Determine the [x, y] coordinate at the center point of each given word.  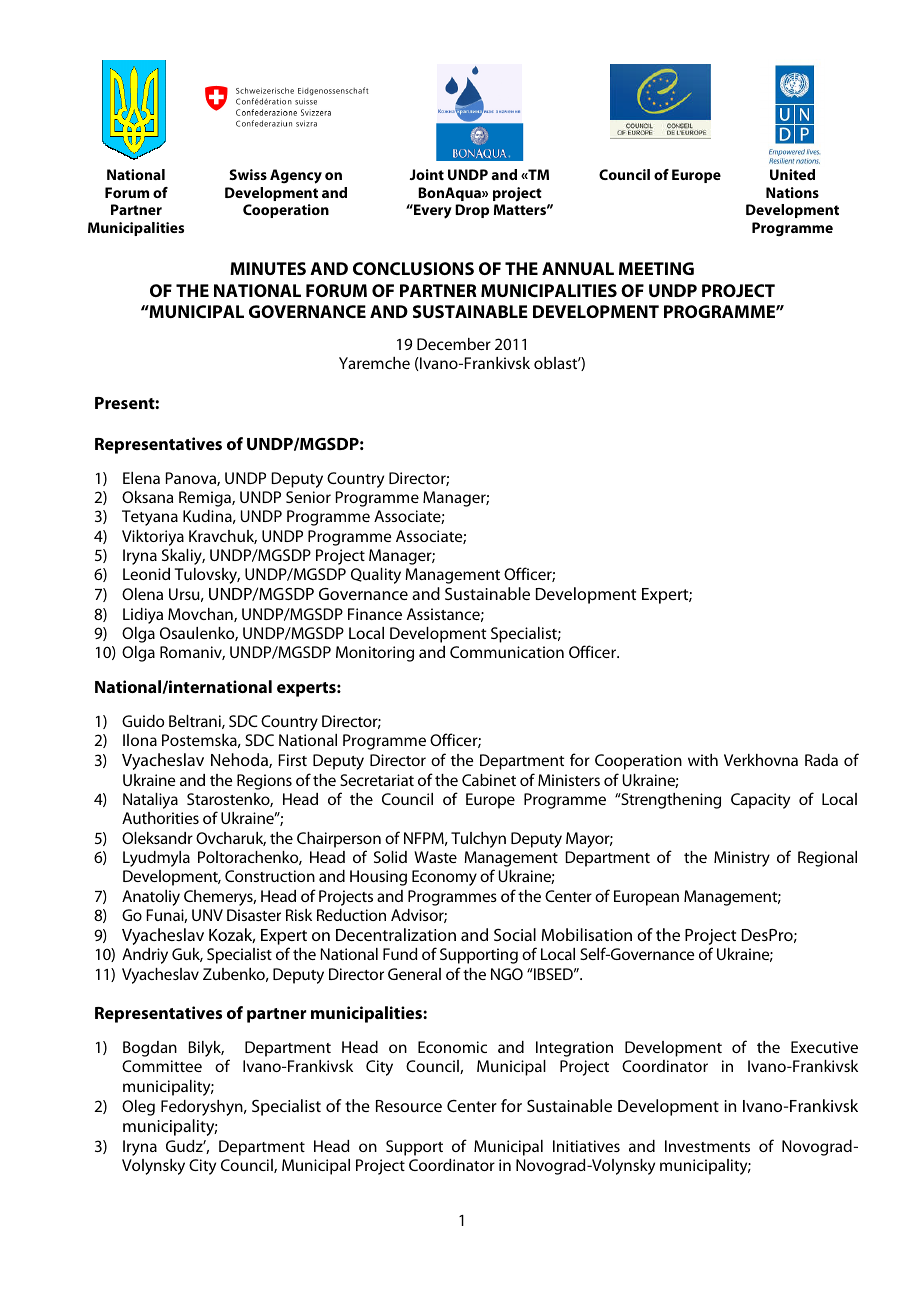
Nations [792, 192]
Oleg [138, 1108]
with [703, 760]
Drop [472, 211]
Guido [143, 721]
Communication [507, 652]
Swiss [248, 174]
